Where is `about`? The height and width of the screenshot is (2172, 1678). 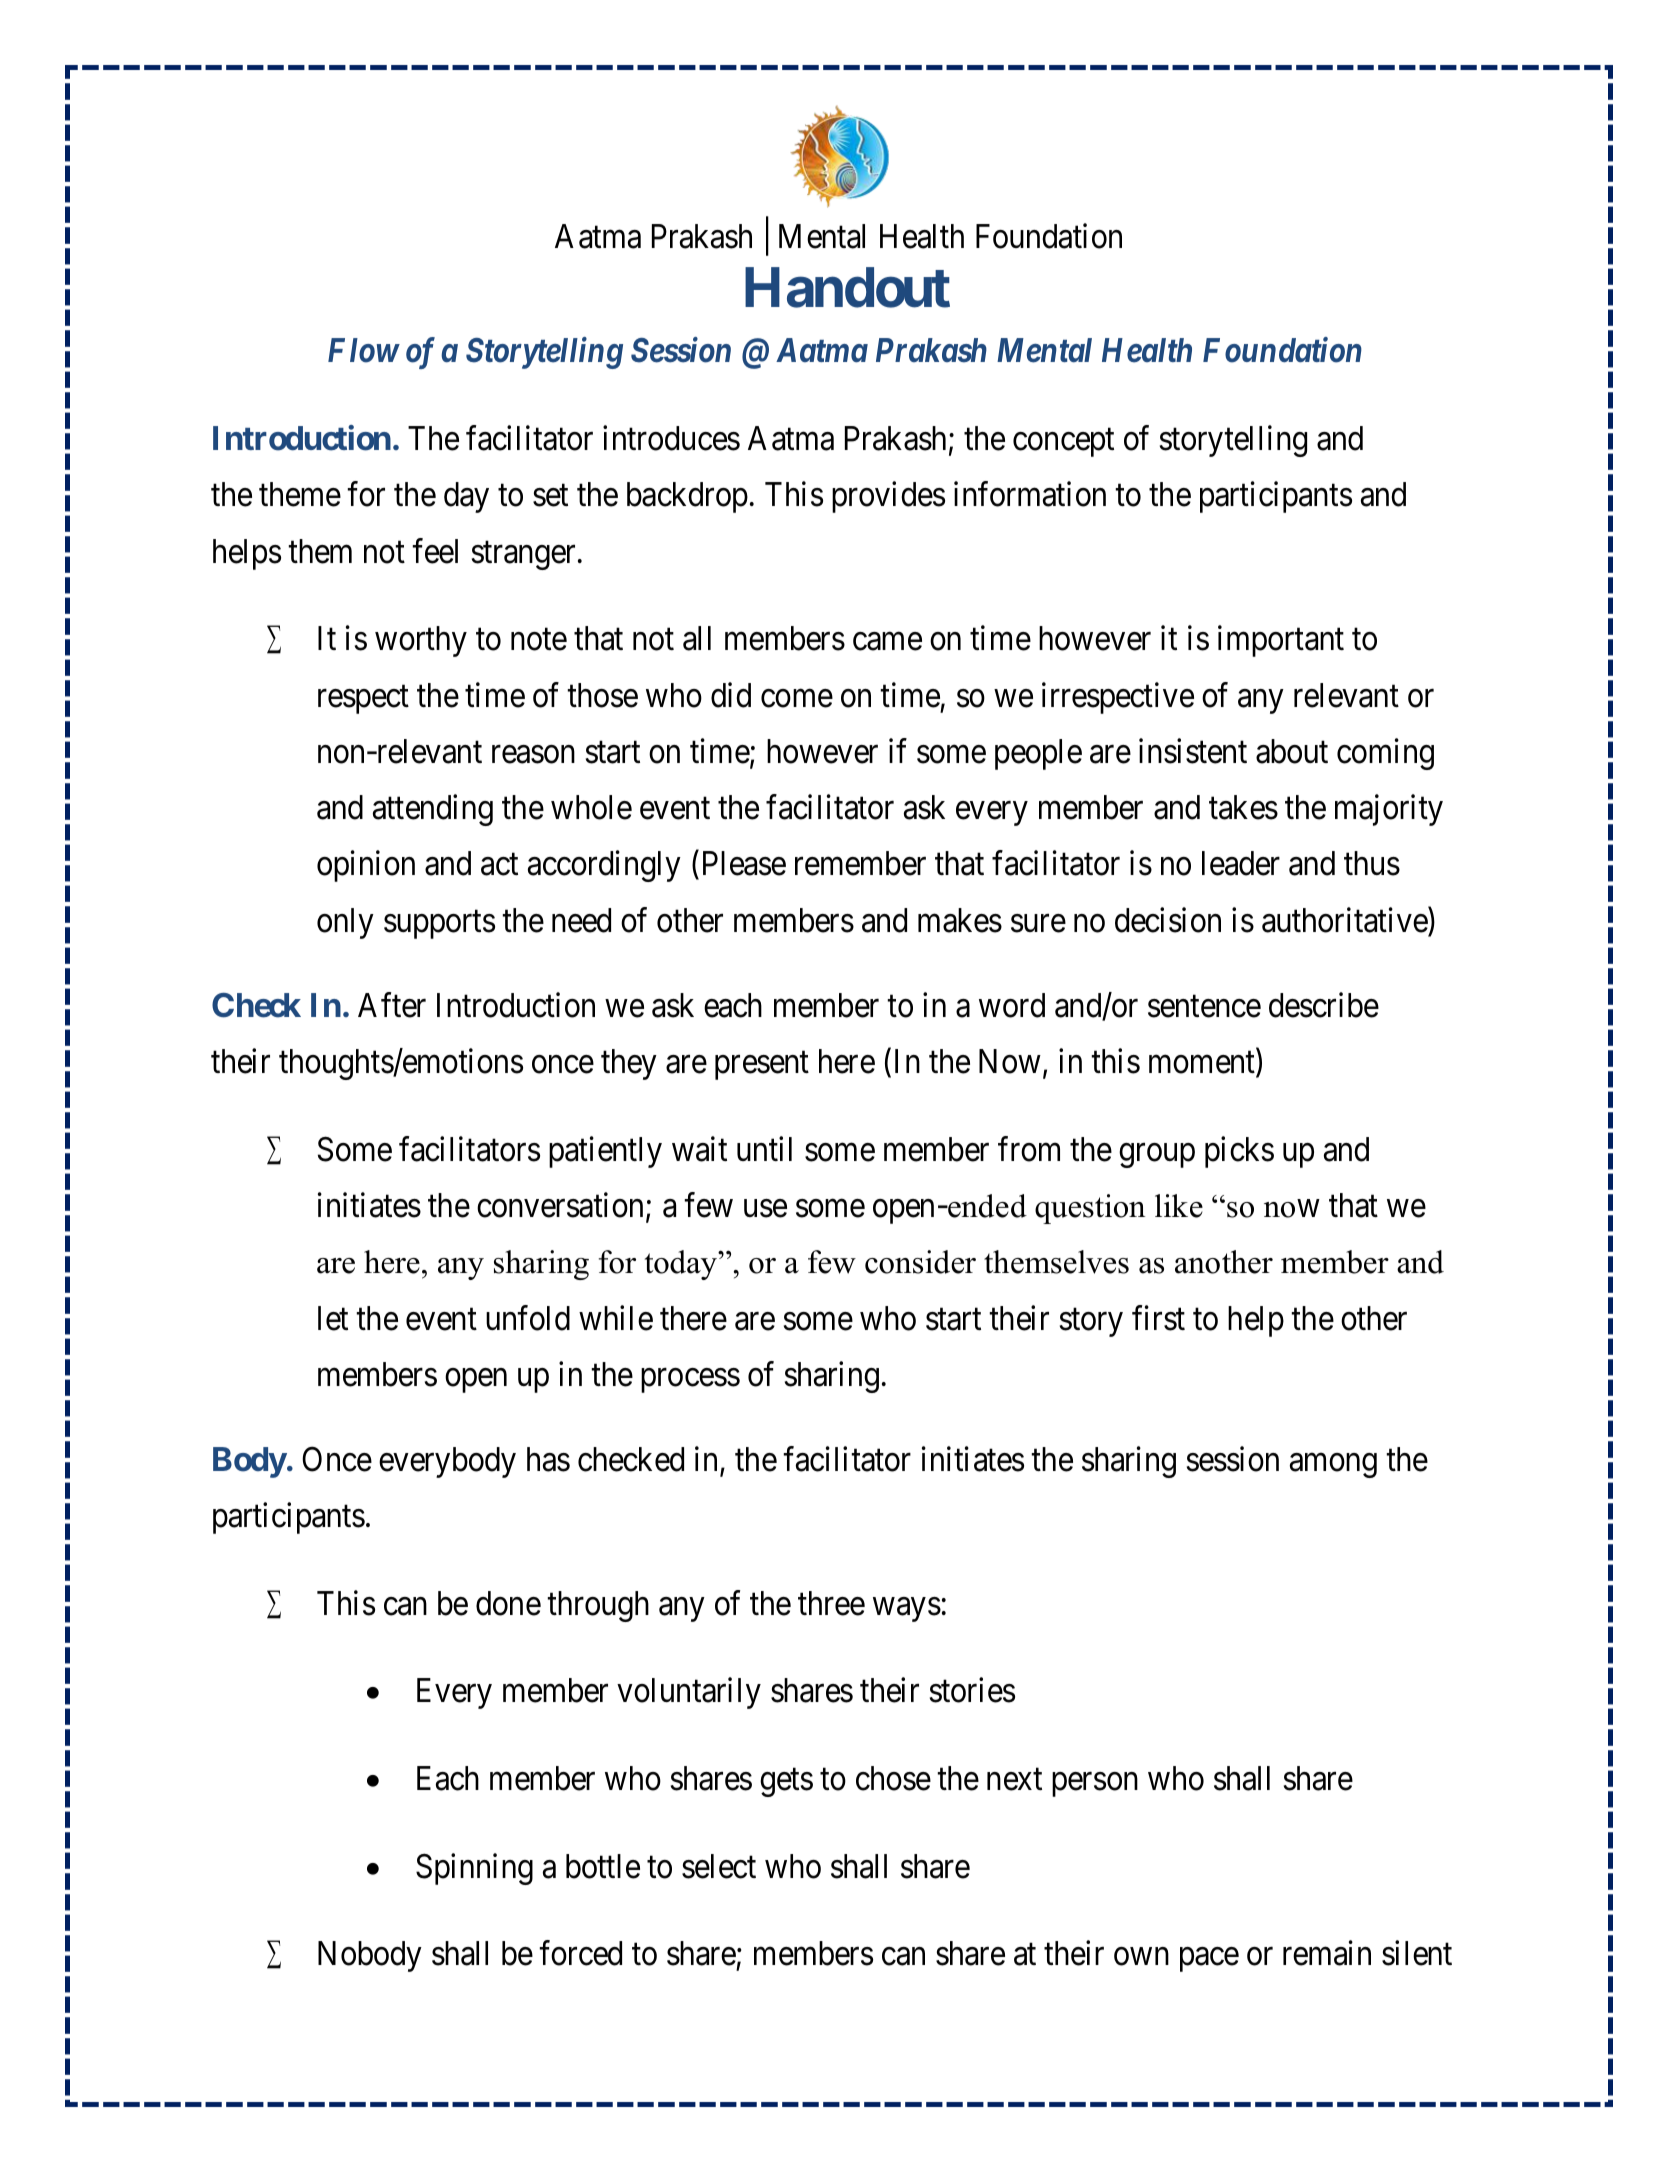
about is located at coordinates (1292, 751).
